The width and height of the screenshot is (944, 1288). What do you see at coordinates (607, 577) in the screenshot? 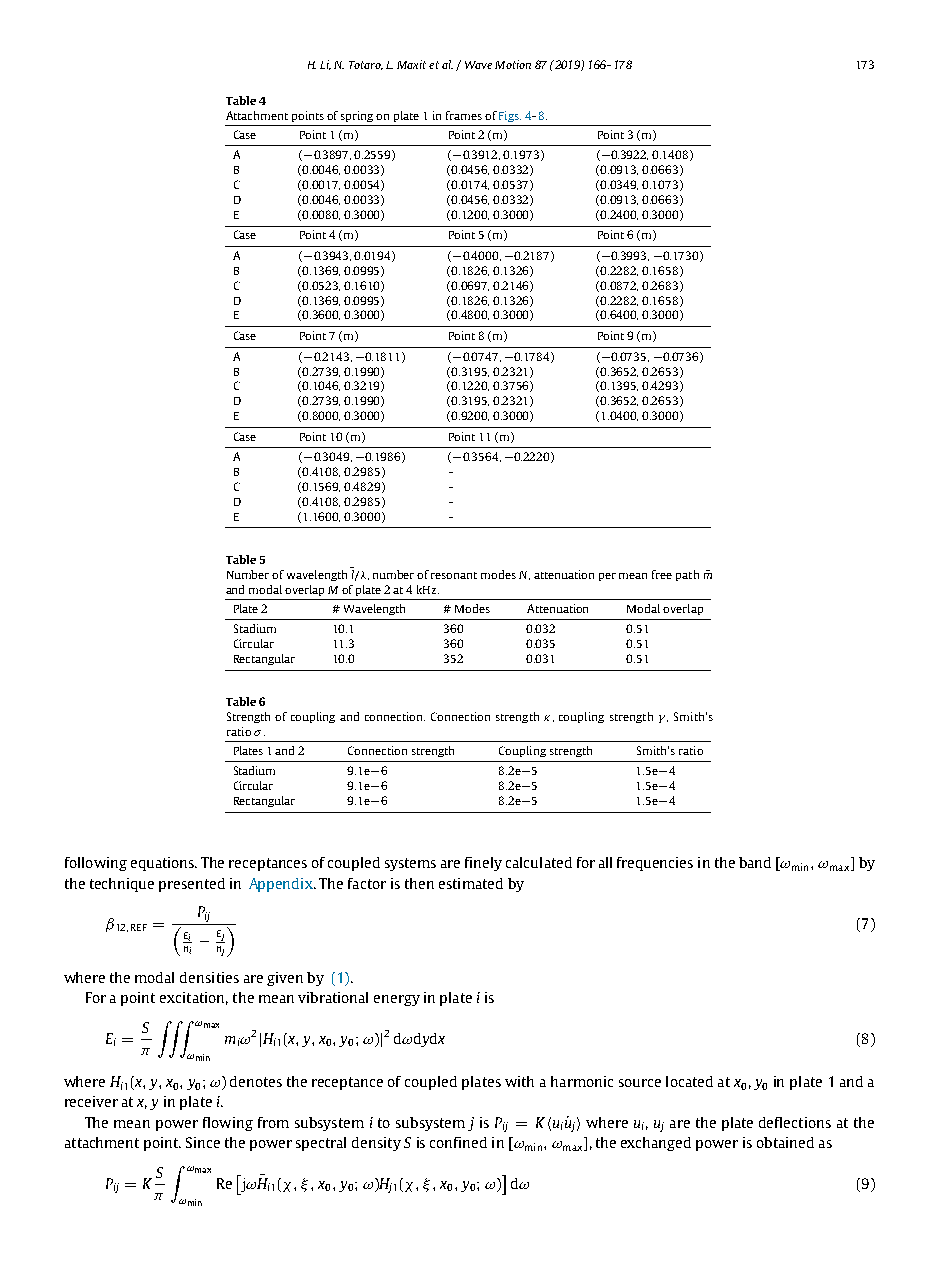
I see `per` at bounding box center [607, 577].
